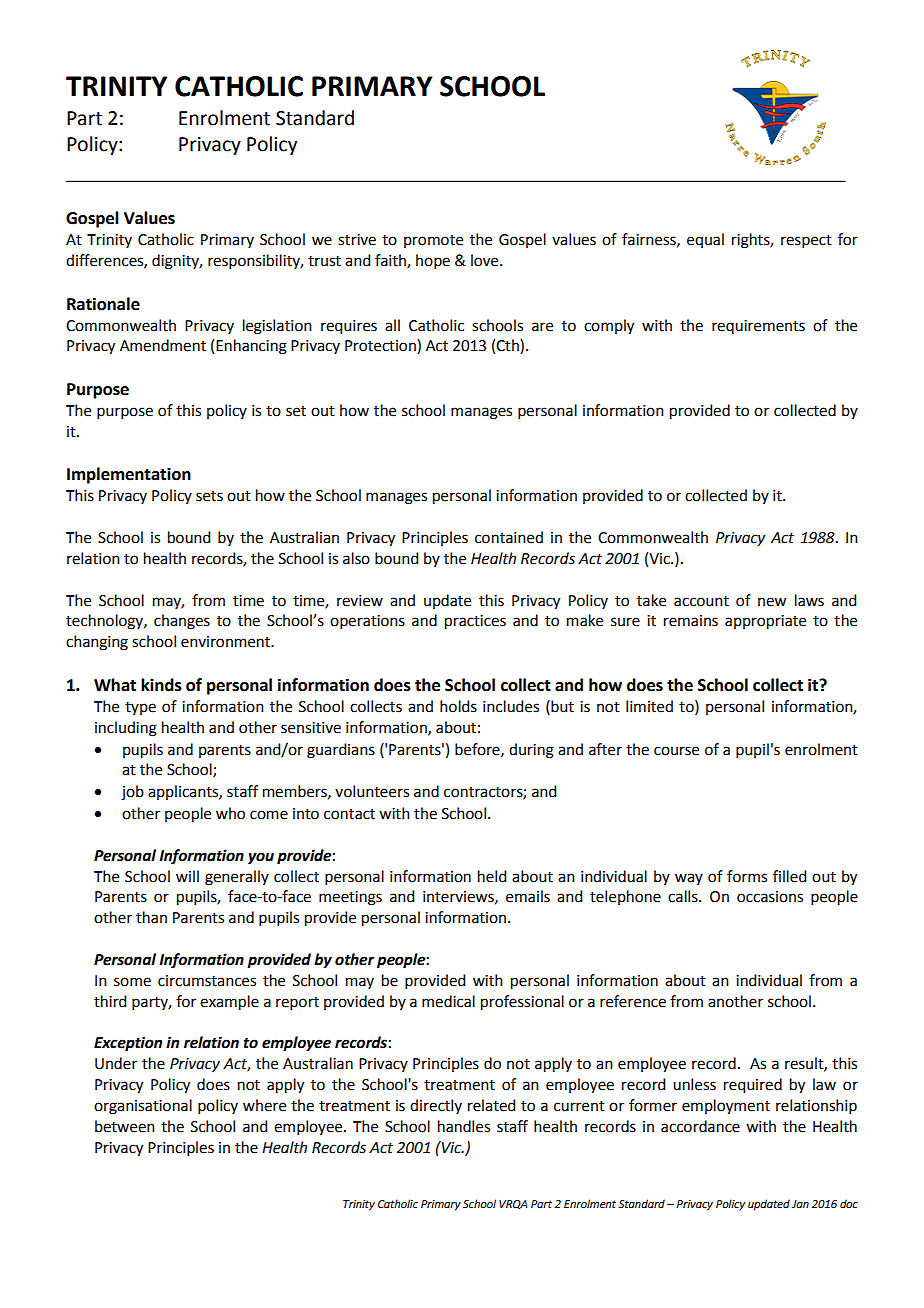  Describe the element at coordinates (458, 706) in the screenshot. I see `holds` at that location.
